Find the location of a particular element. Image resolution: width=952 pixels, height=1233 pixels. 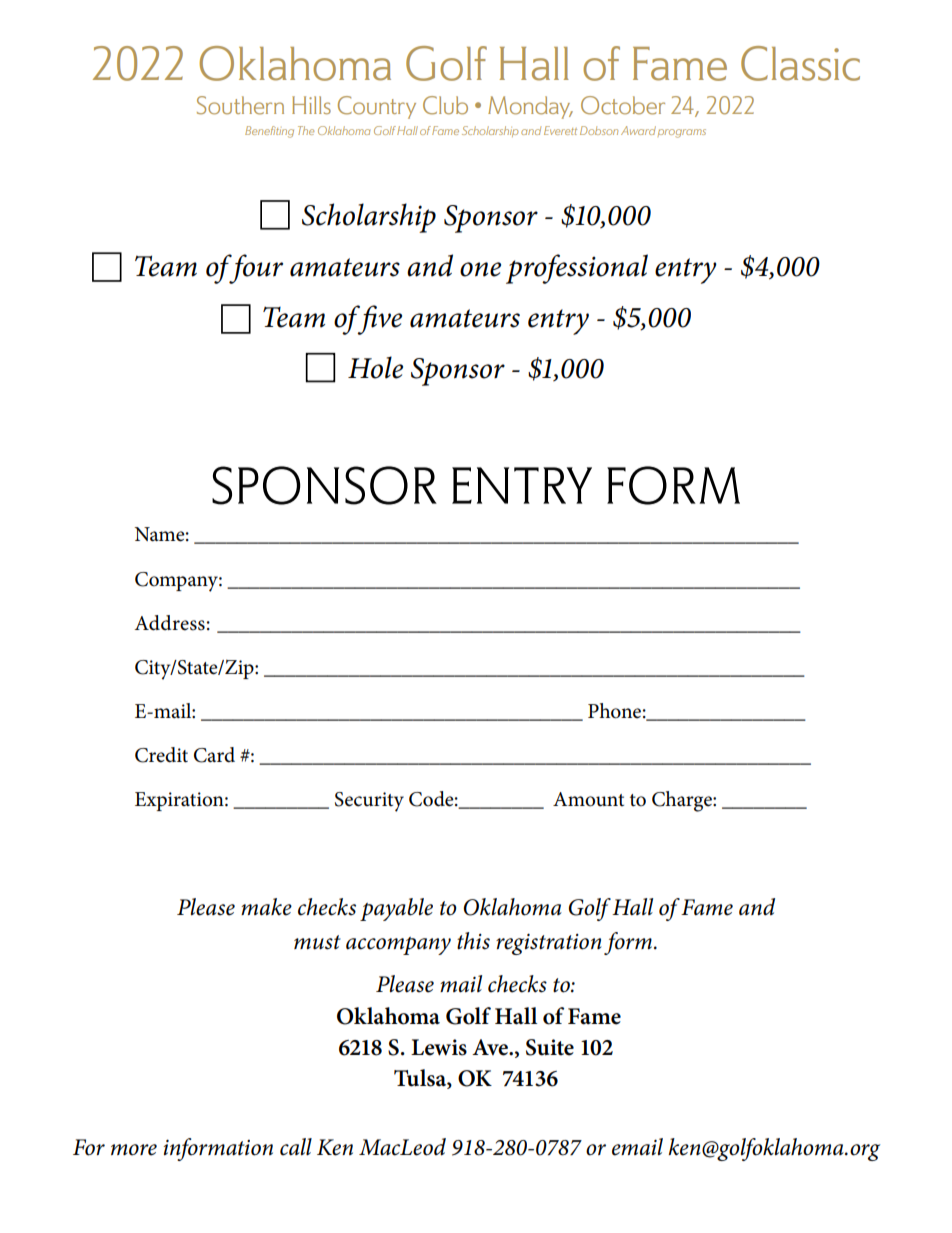

professional is located at coordinates (577, 269).
